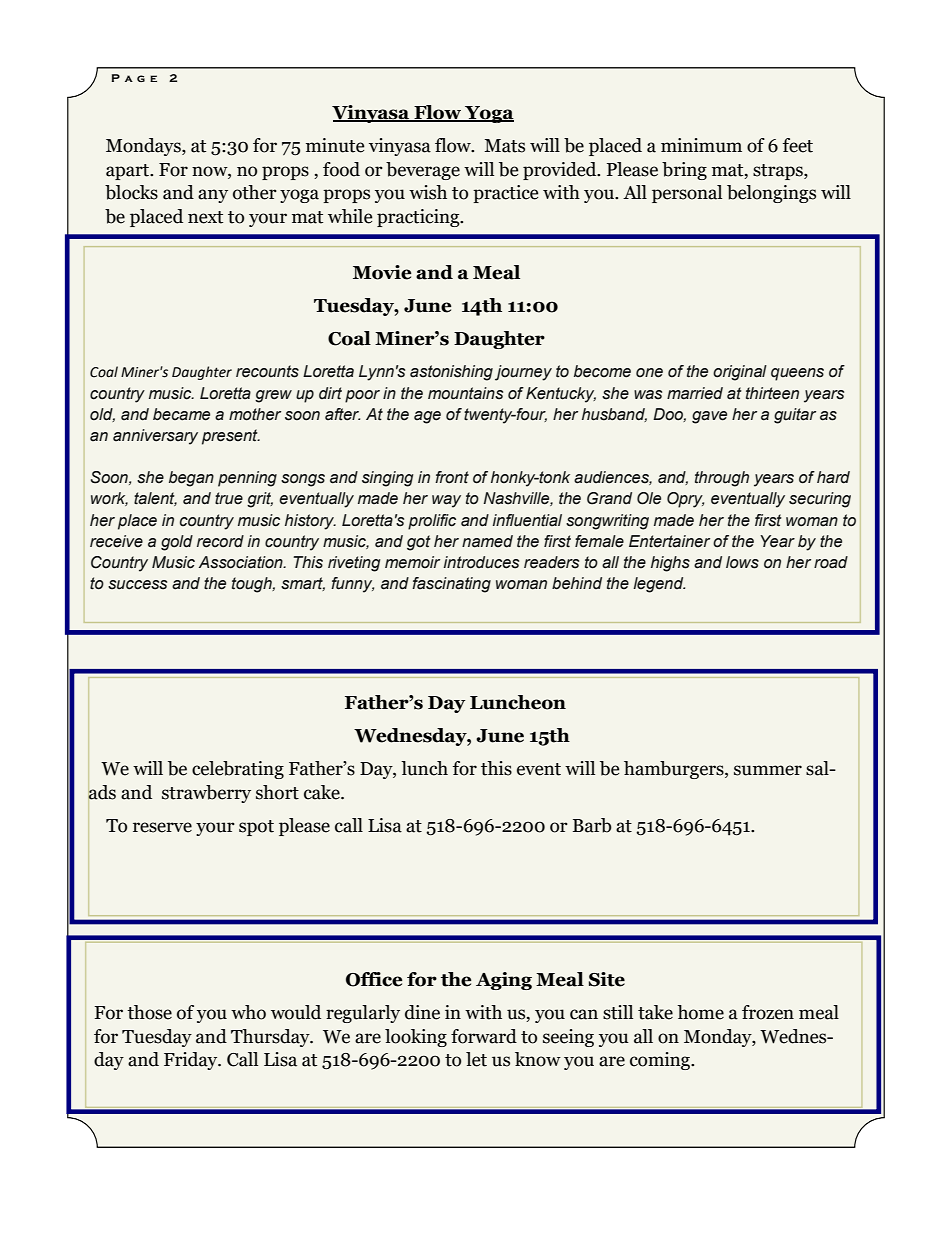  Describe the element at coordinates (213, 196) in the screenshot. I see `any` at that location.
